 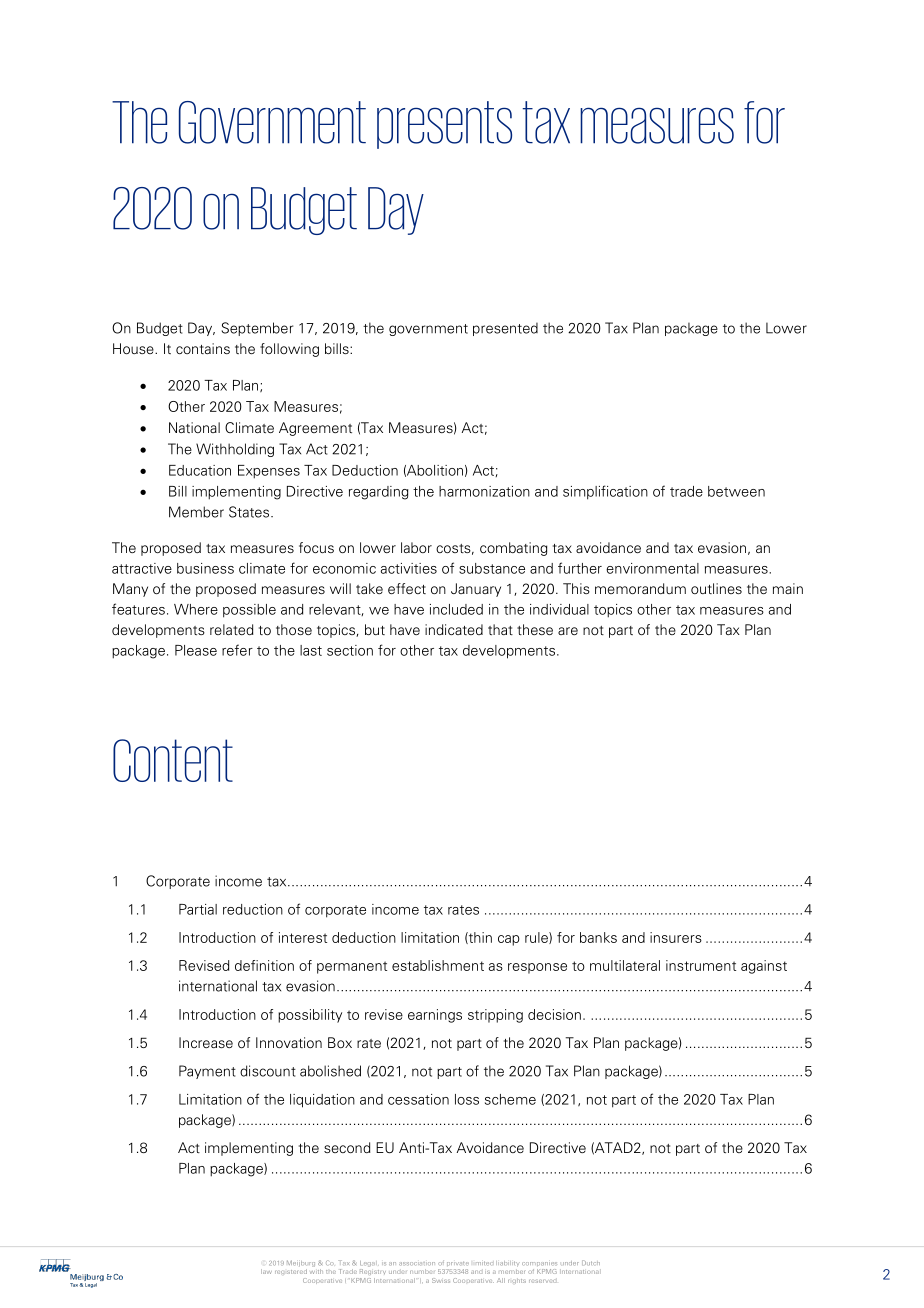 What do you see at coordinates (701, 965) in the screenshot?
I see `instrument` at bounding box center [701, 965].
